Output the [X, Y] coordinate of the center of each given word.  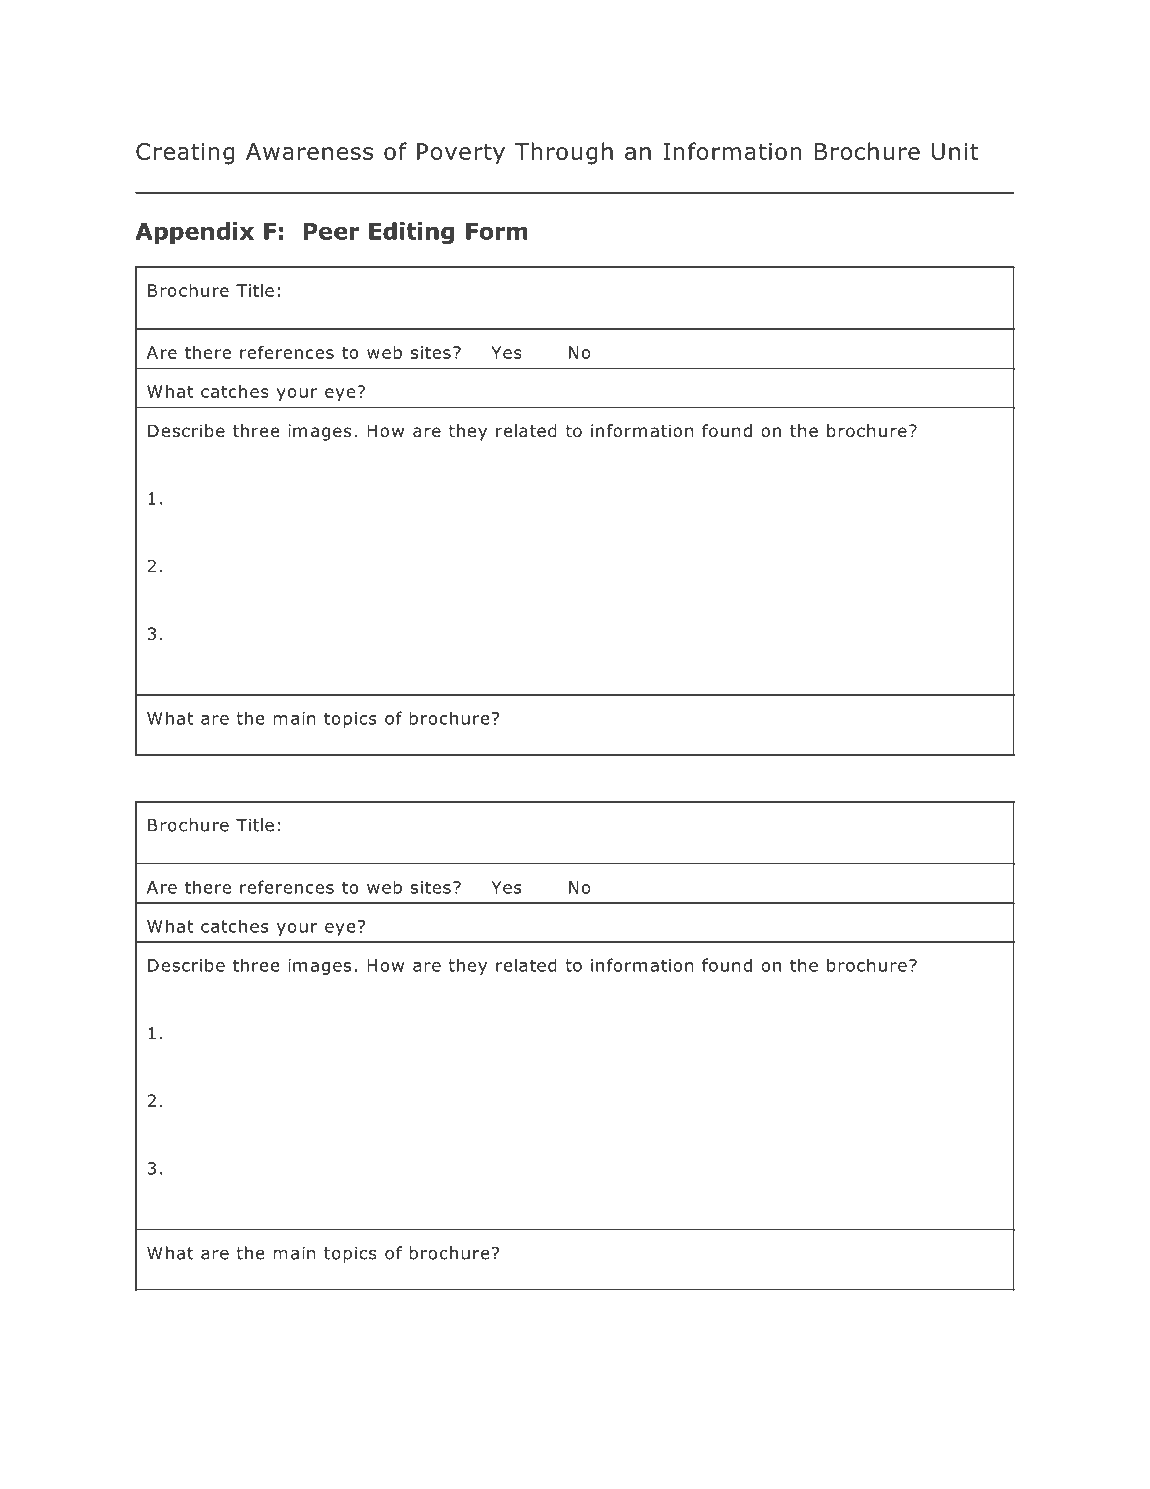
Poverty [461, 154]
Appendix [194, 233]
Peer [331, 231]
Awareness [309, 151]
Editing [411, 233]
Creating [185, 154]
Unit [955, 151]
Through [564, 153]
